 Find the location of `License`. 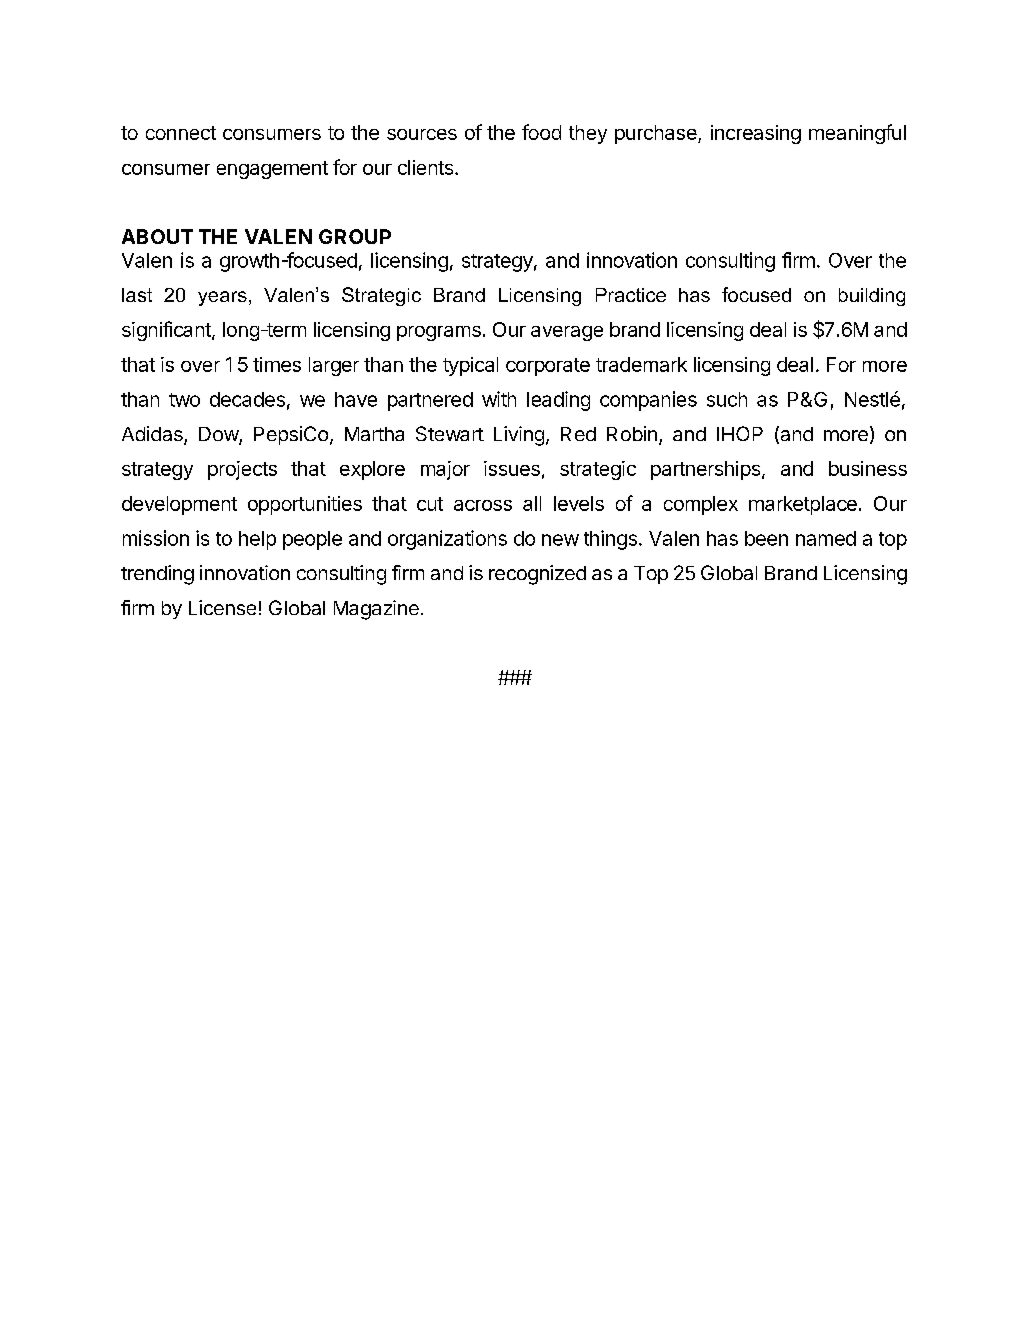

License is located at coordinates (222, 607).
